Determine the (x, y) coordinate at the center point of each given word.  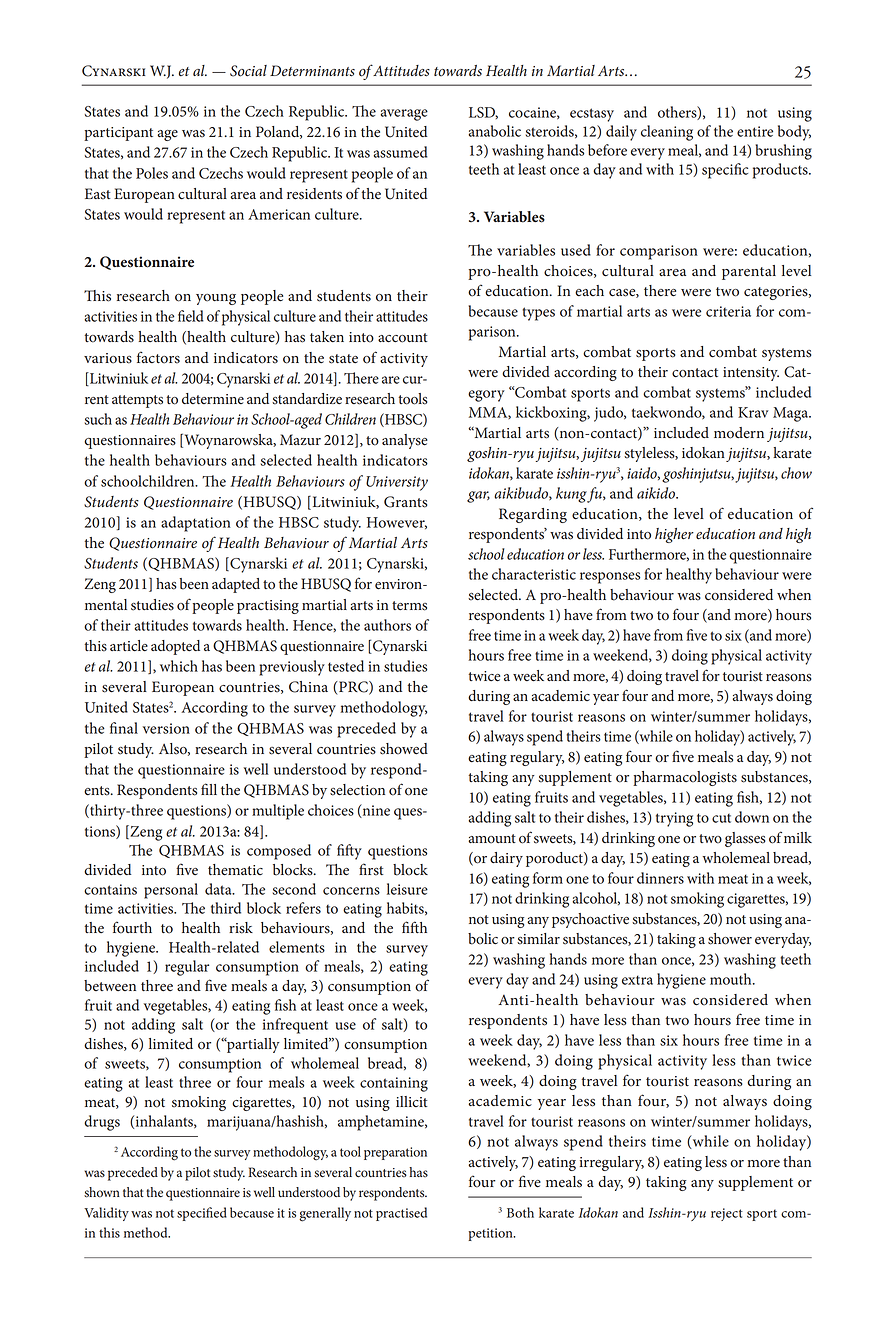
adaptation (196, 524)
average (404, 115)
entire (755, 131)
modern (739, 433)
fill (209, 789)
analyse (405, 441)
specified (202, 1214)
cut (721, 818)
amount (492, 839)
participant (118, 134)
